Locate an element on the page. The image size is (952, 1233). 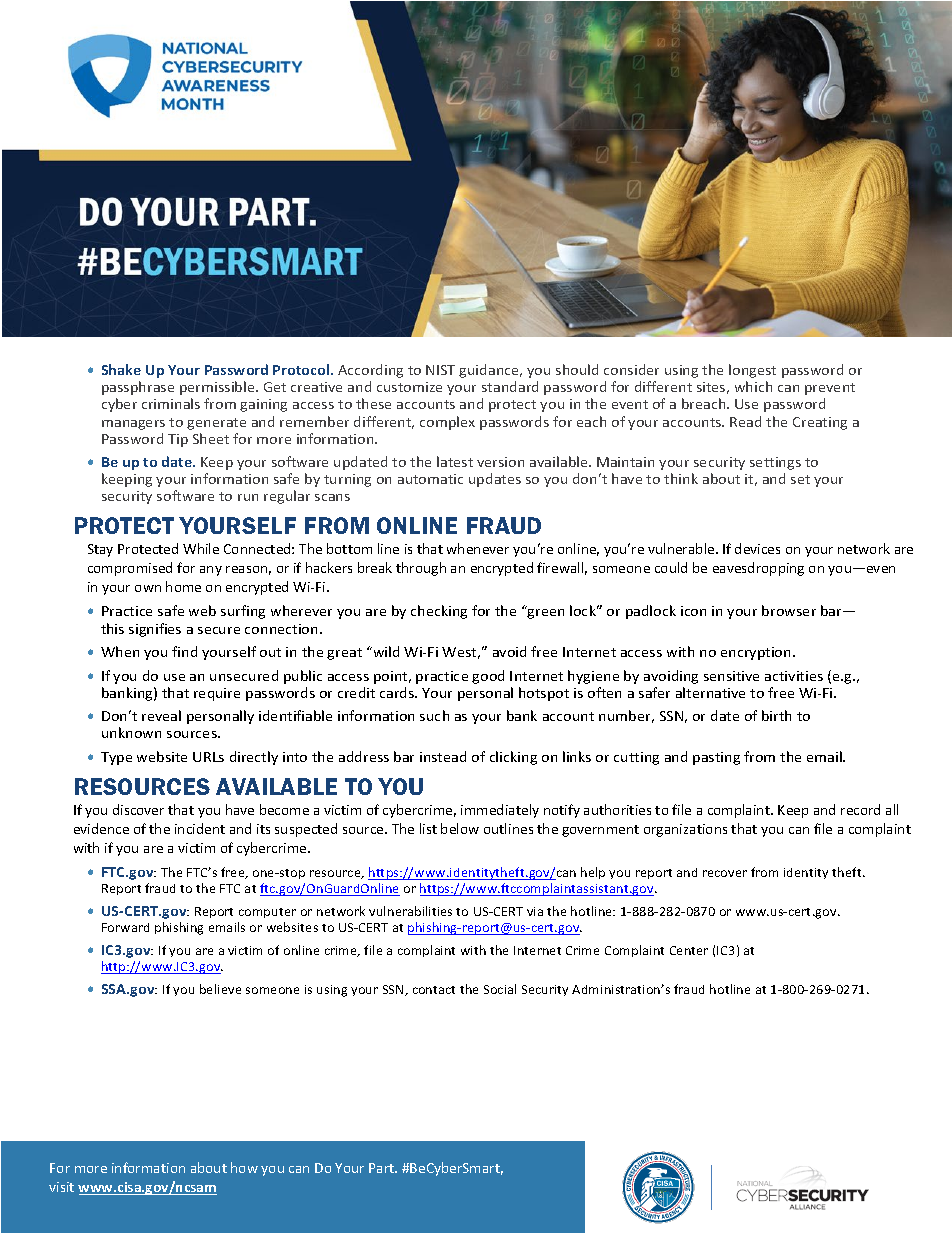
recover is located at coordinates (725, 873).
